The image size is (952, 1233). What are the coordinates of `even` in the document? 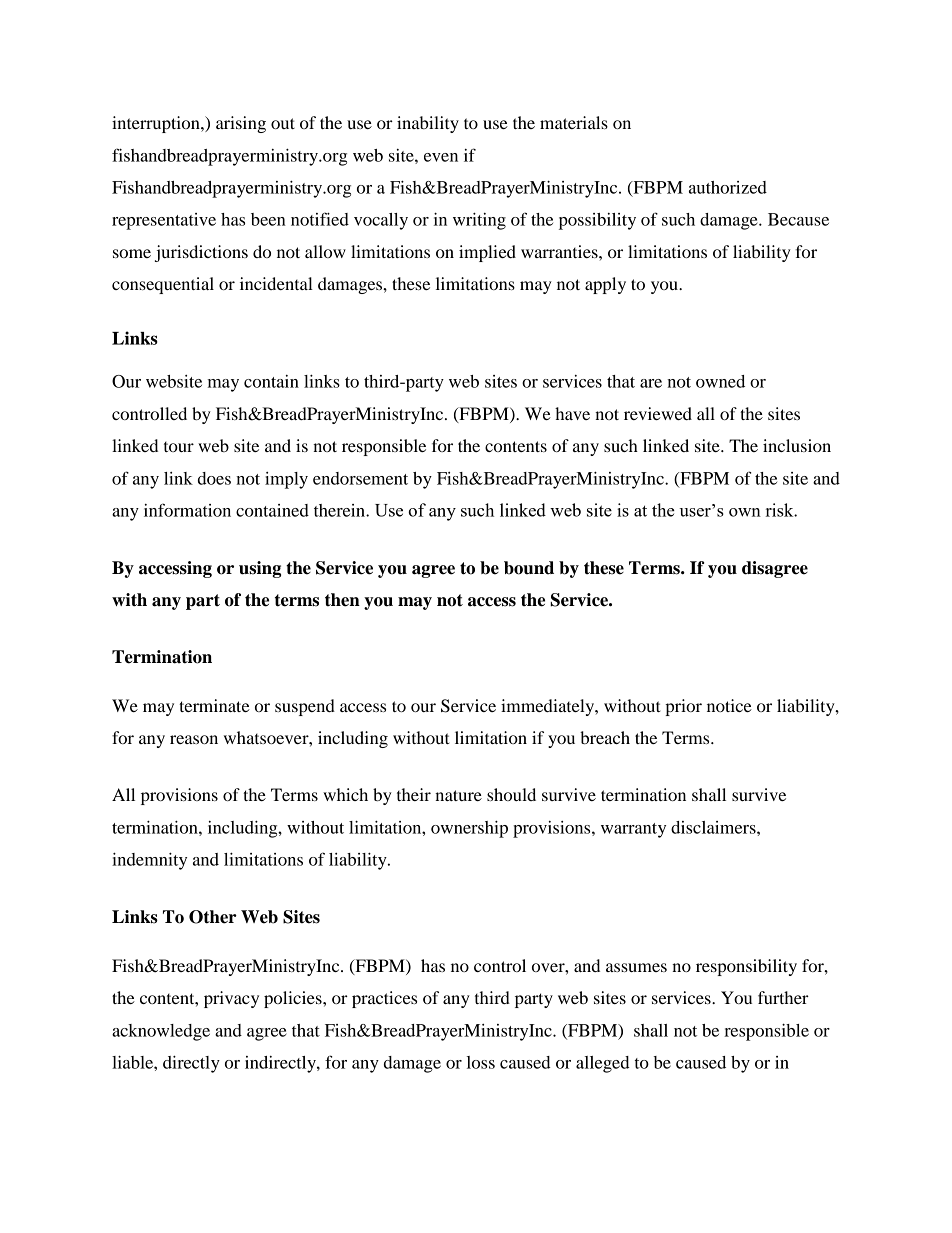 It's located at (441, 157).
